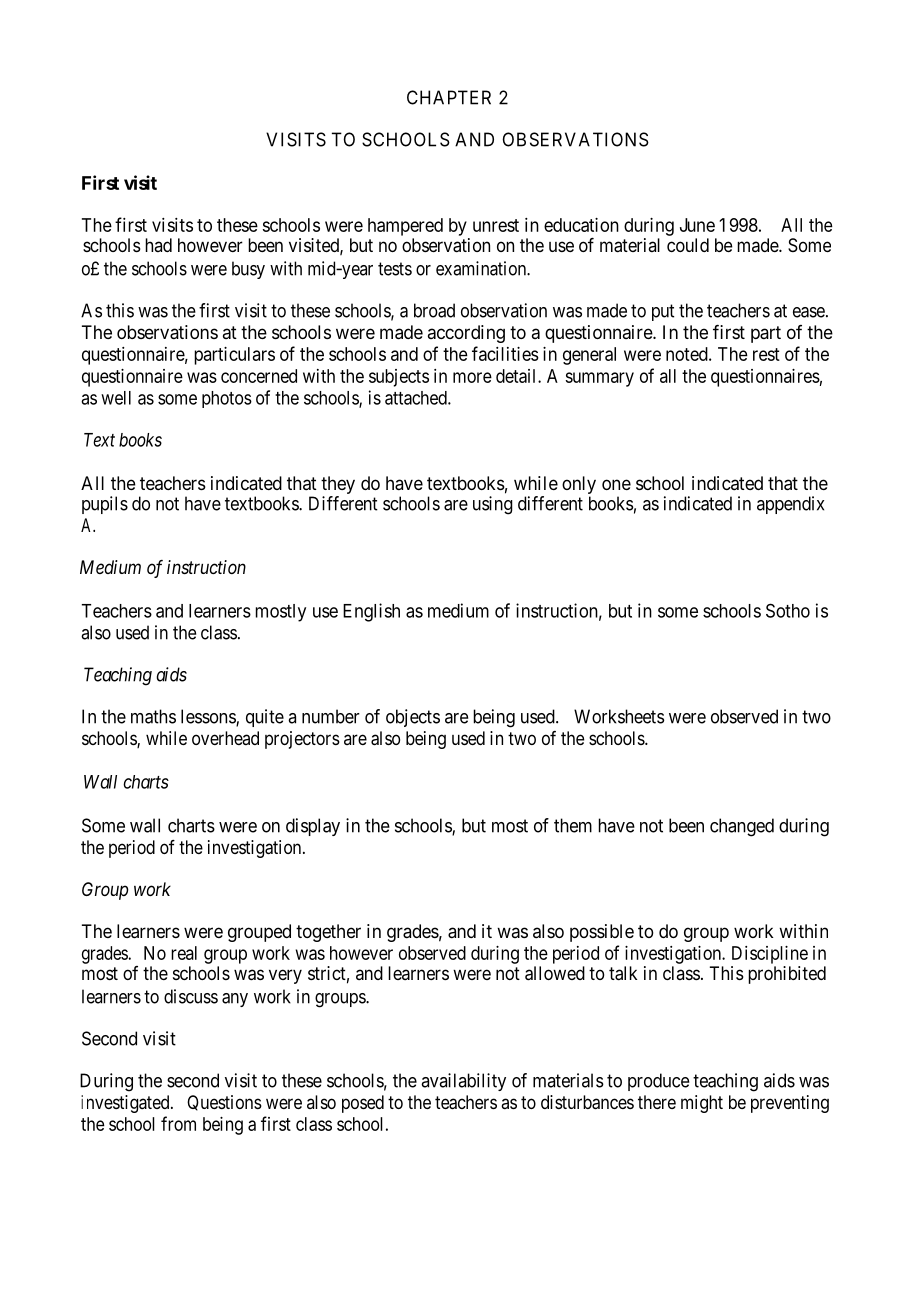 The image size is (924, 1291). What do you see at coordinates (742, 827) in the screenshot?
I see `changed` at bounding box center [742, 827].
